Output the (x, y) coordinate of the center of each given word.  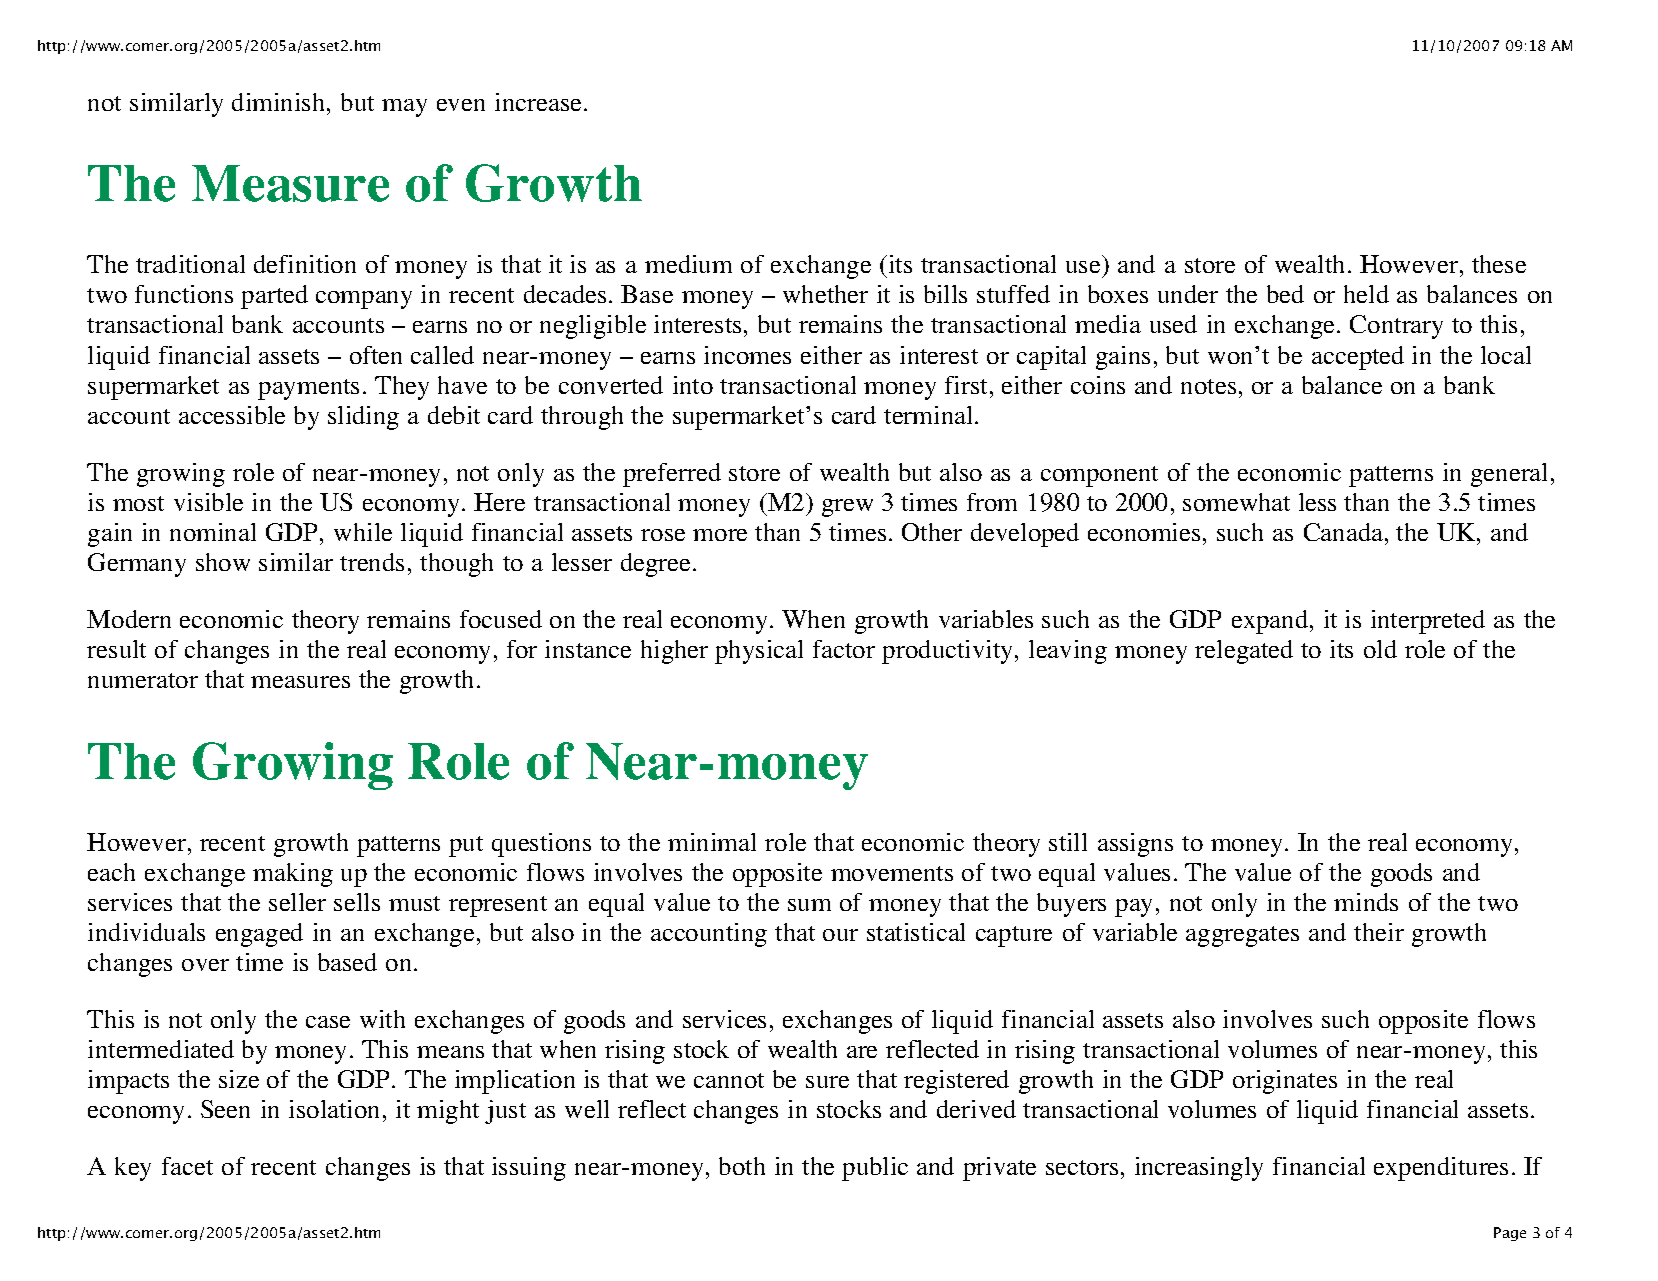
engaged (259, 935)
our (840, 935)
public (875, 1169)
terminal (930, 415)
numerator (143, 680)
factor (844, 649)
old (1380, 649)
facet (187, 1166)
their (1379, 932)
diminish (280, 102)
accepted (1358, 358)
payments (308, 389)
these (1499, 264)
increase (538, 102)
